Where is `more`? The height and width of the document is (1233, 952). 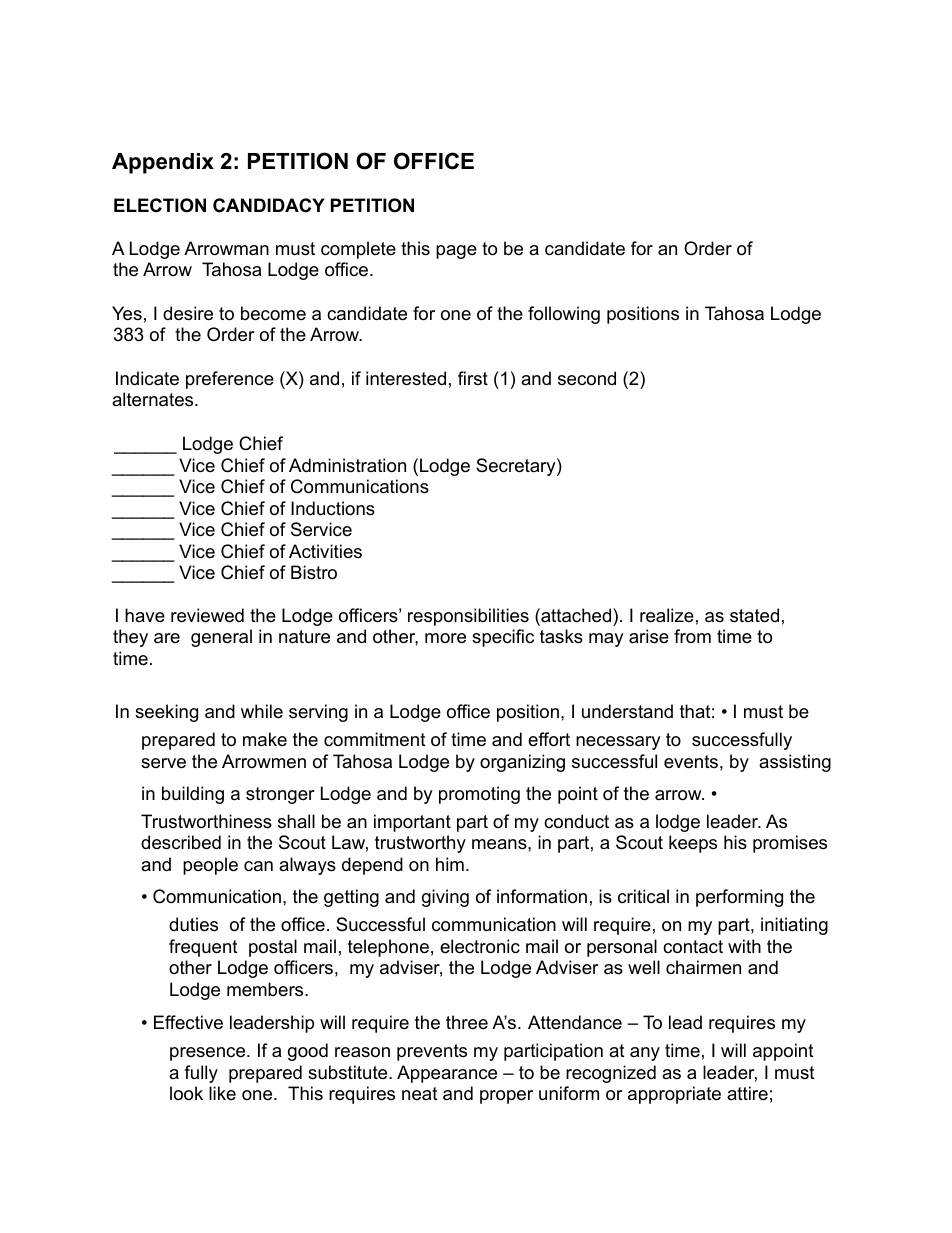
more is located at coordinates (445, 638).
